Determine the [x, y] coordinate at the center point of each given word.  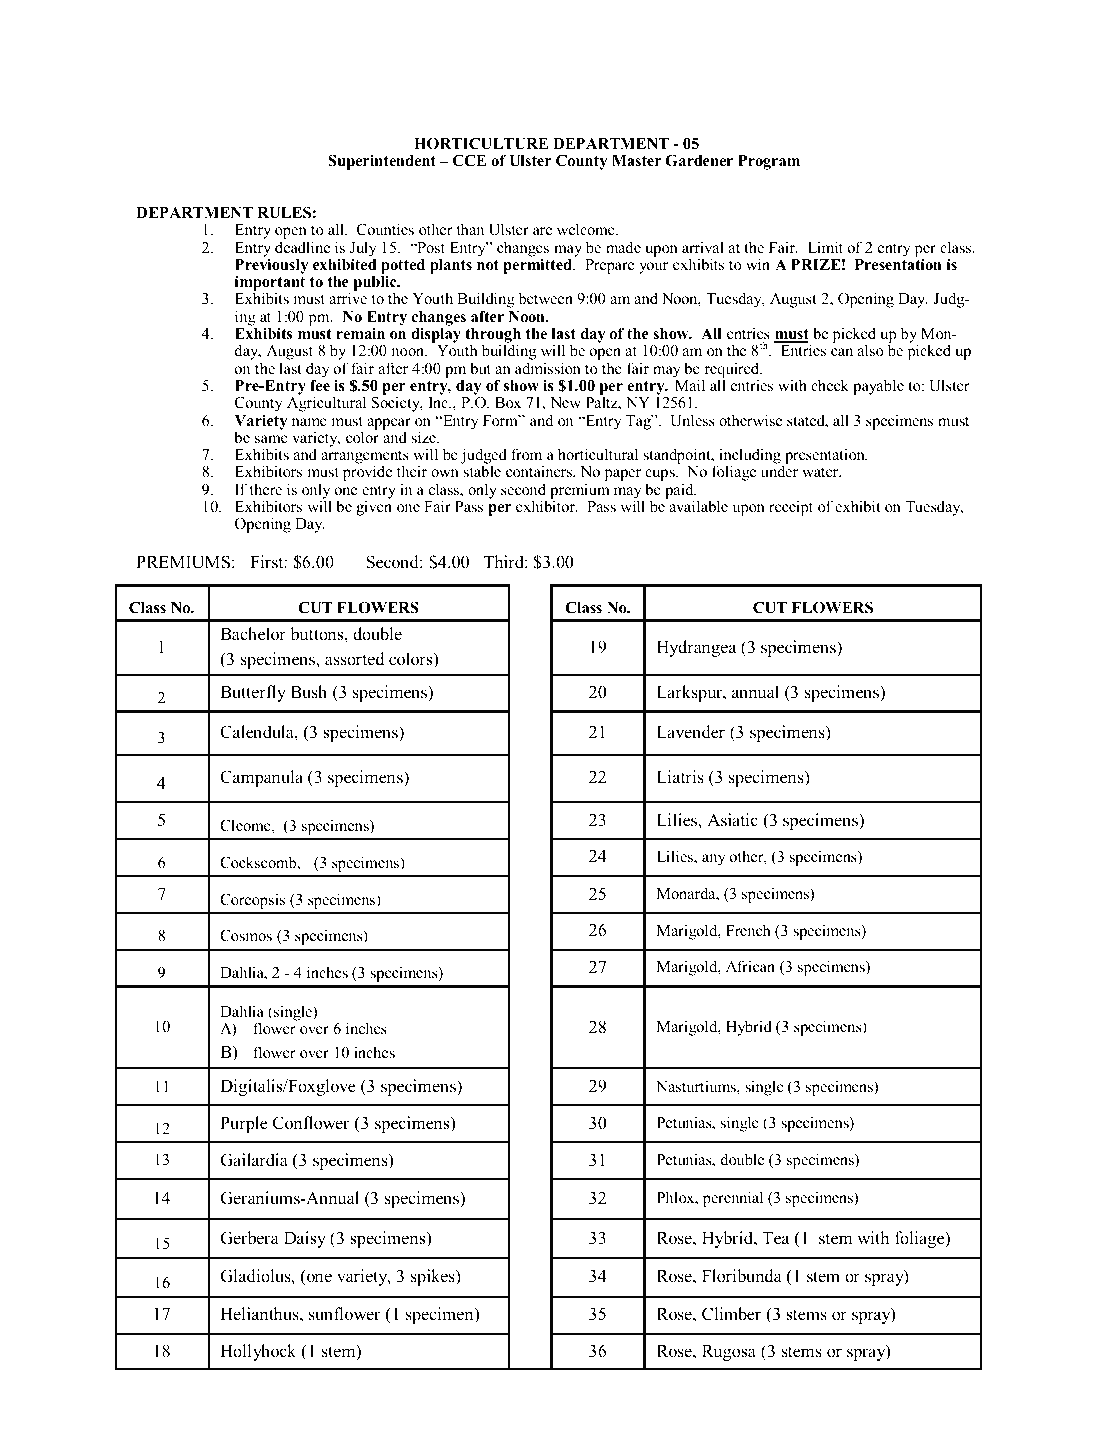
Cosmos [246, 936]
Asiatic [732, 820]
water [821, 472]
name [309, 422]
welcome [587, 229]
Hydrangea [696, 648]
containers [540, 471]
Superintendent [382, 162]
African [750, 966]
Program [769, 162]
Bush [309, 692]
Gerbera [249, 1238]
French [748, 930]
